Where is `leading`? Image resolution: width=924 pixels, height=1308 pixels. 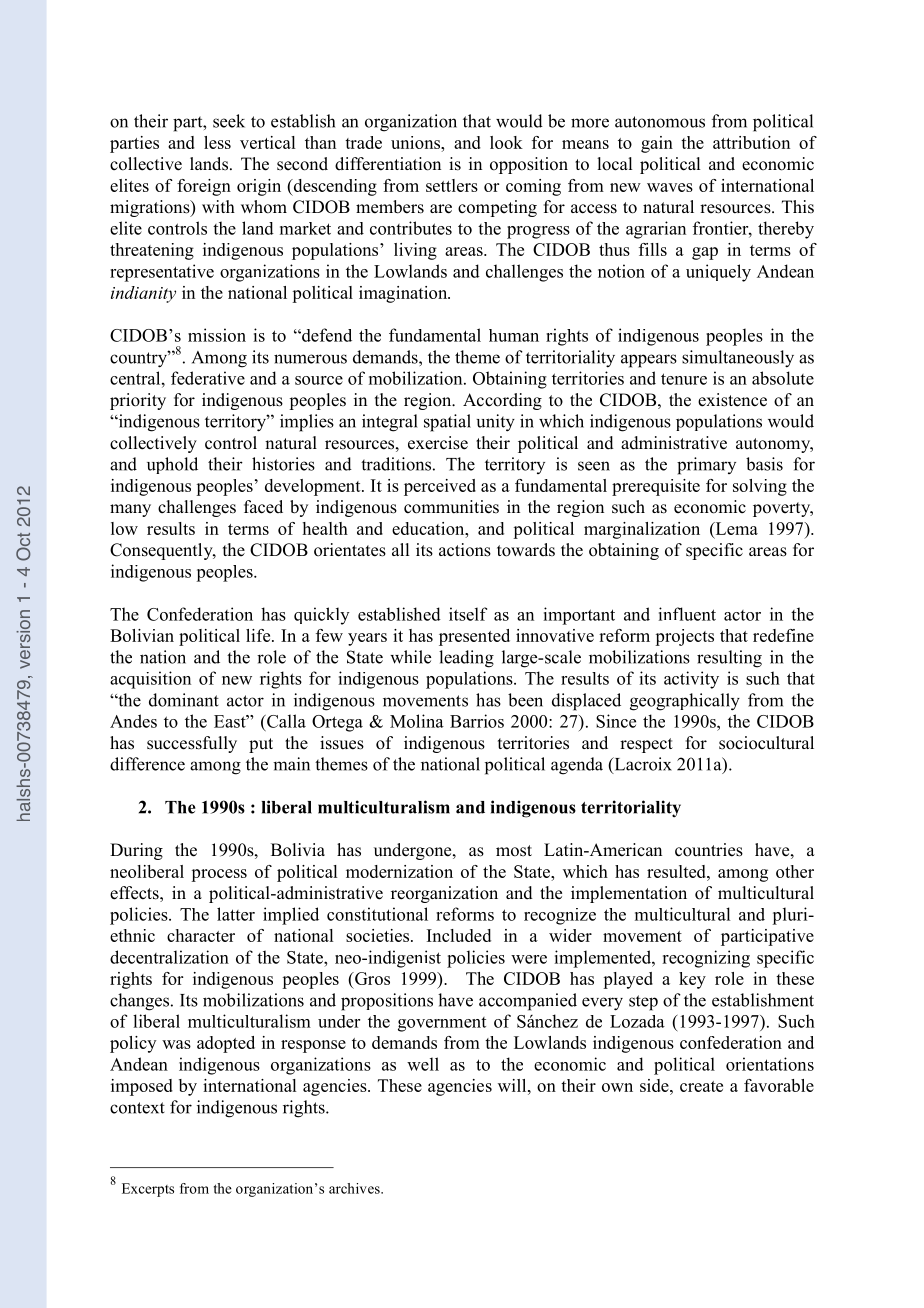 leading is located at coordinates (466, 659).
